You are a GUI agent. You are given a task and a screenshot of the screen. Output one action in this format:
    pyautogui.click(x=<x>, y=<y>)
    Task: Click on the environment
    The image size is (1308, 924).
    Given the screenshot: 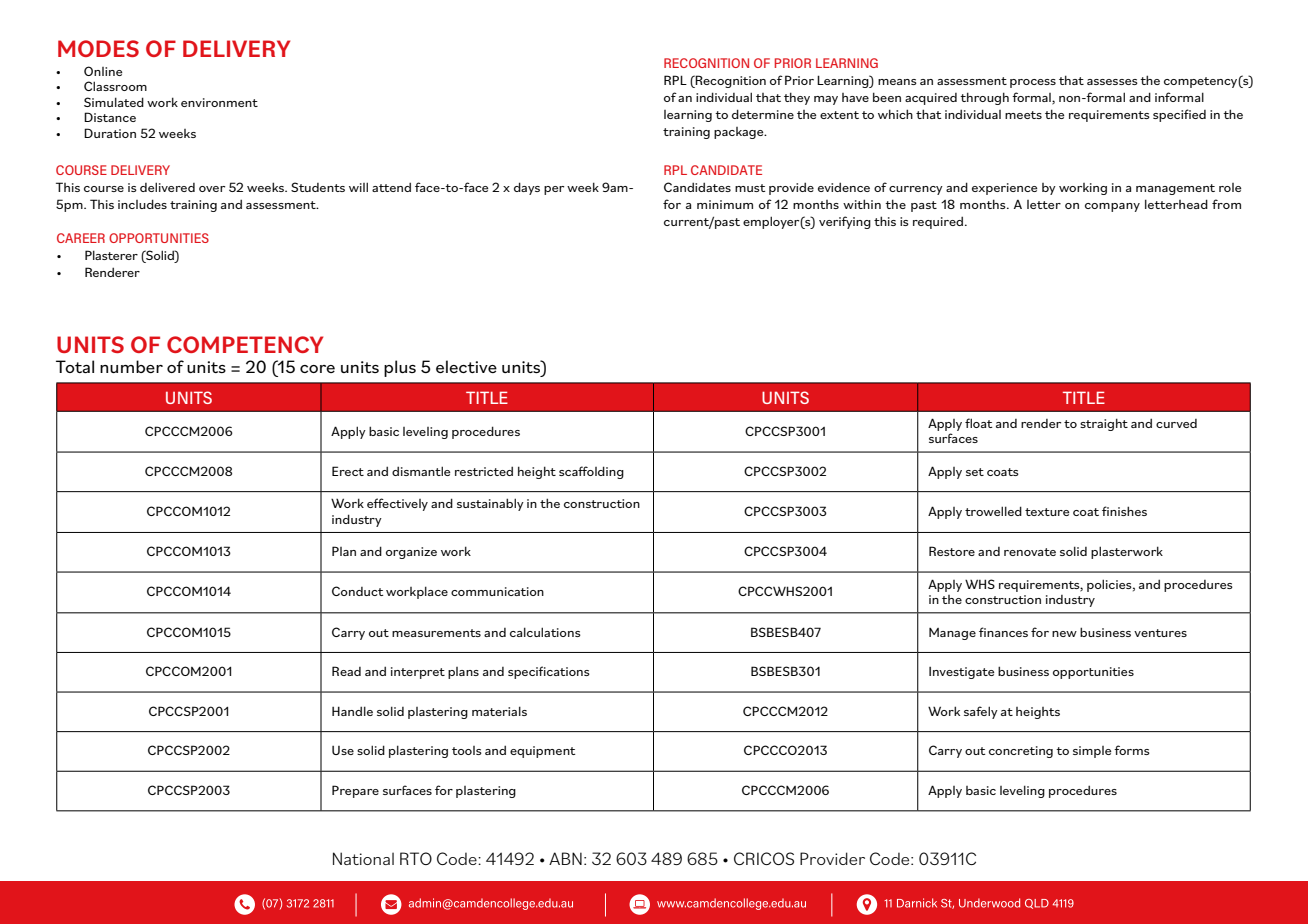 What is the action you would take?
    pyautogui.click(x=219, y=102)
